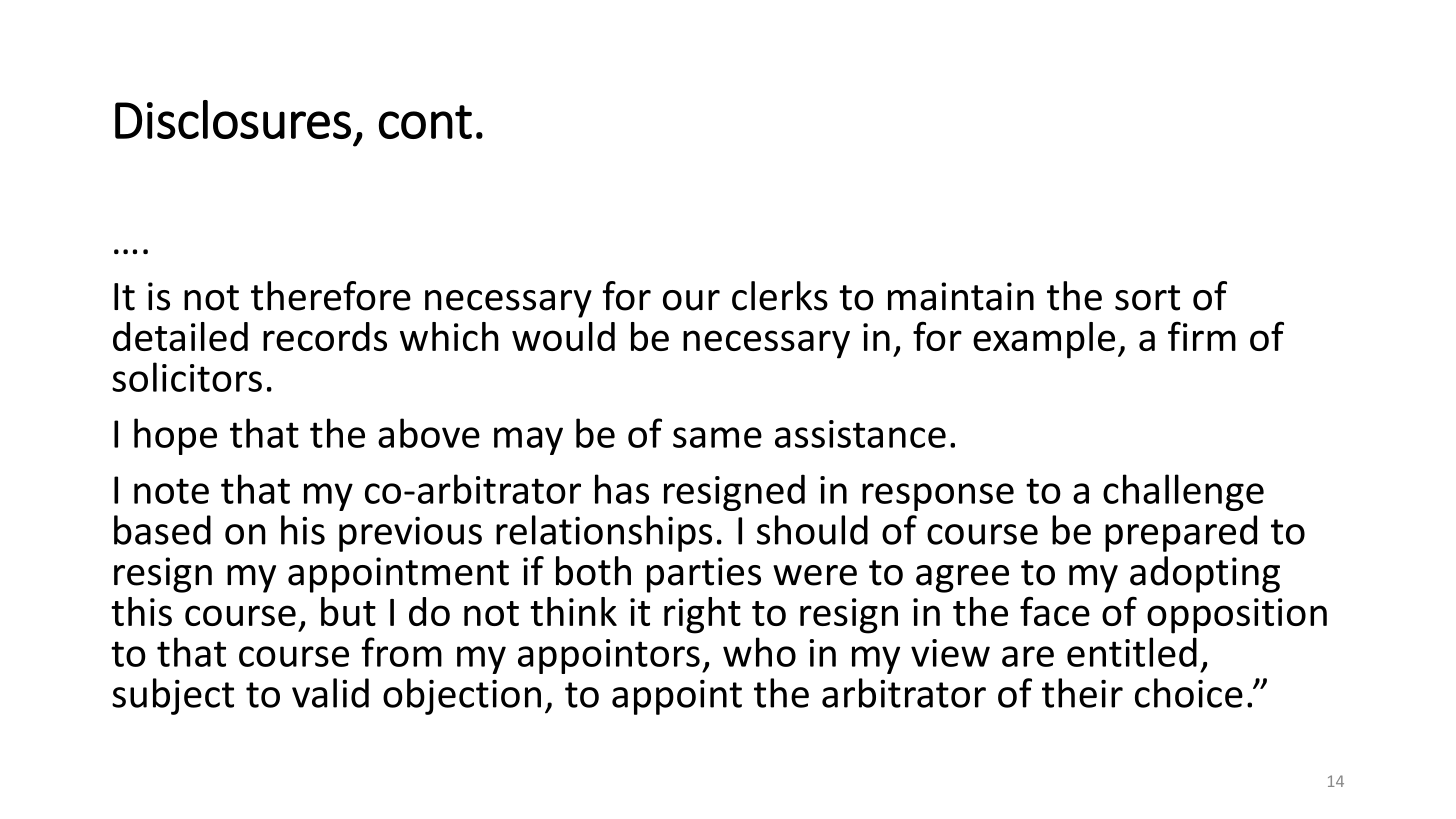  What do you see at coordinates (325, 336) in the document?
I see `records` at bounding box center [325, 336].
